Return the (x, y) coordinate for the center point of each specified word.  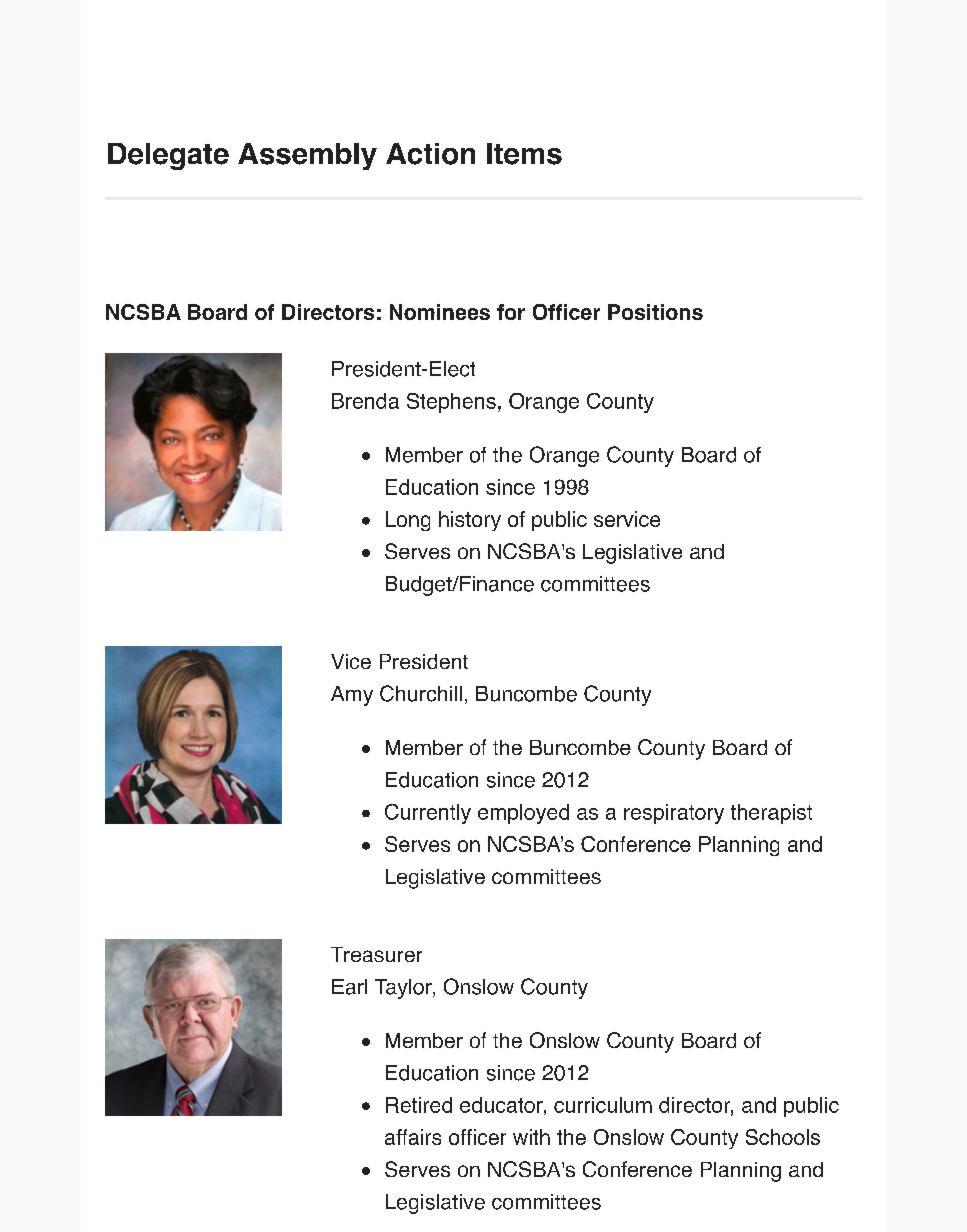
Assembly (307, 156)
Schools (783, 1137)
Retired (419, 1105)
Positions (655, 312)
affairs (413, 1137)
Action (430, 154)
